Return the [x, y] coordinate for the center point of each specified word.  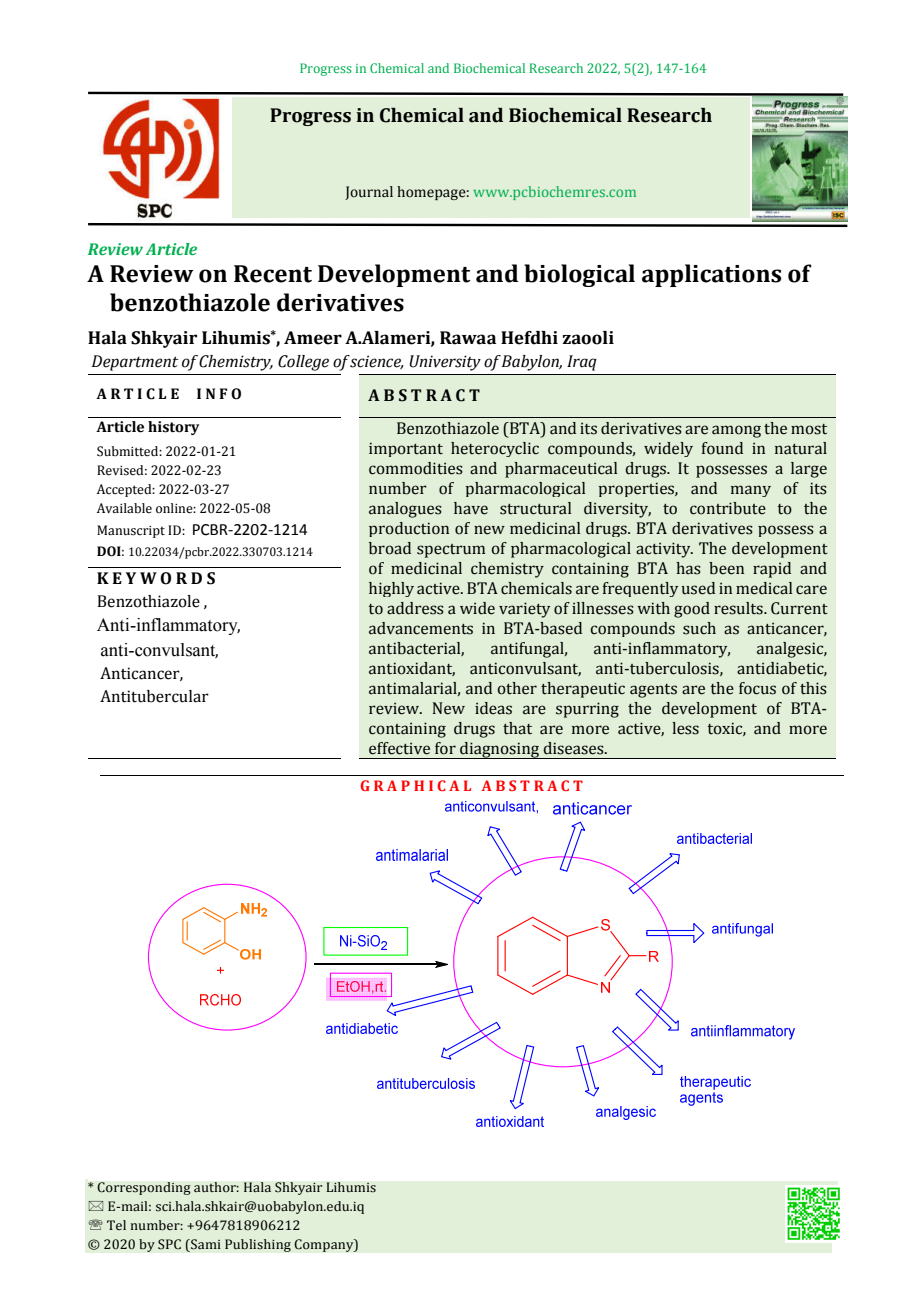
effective [399, 748]
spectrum [451, 551]
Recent [273, 274]
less [685, 728]
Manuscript [131, 531]
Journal [369, 193]
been [726, 568]
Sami [205, 1245]
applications [711, 275]
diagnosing [500, 750]
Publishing [258, 1245]
